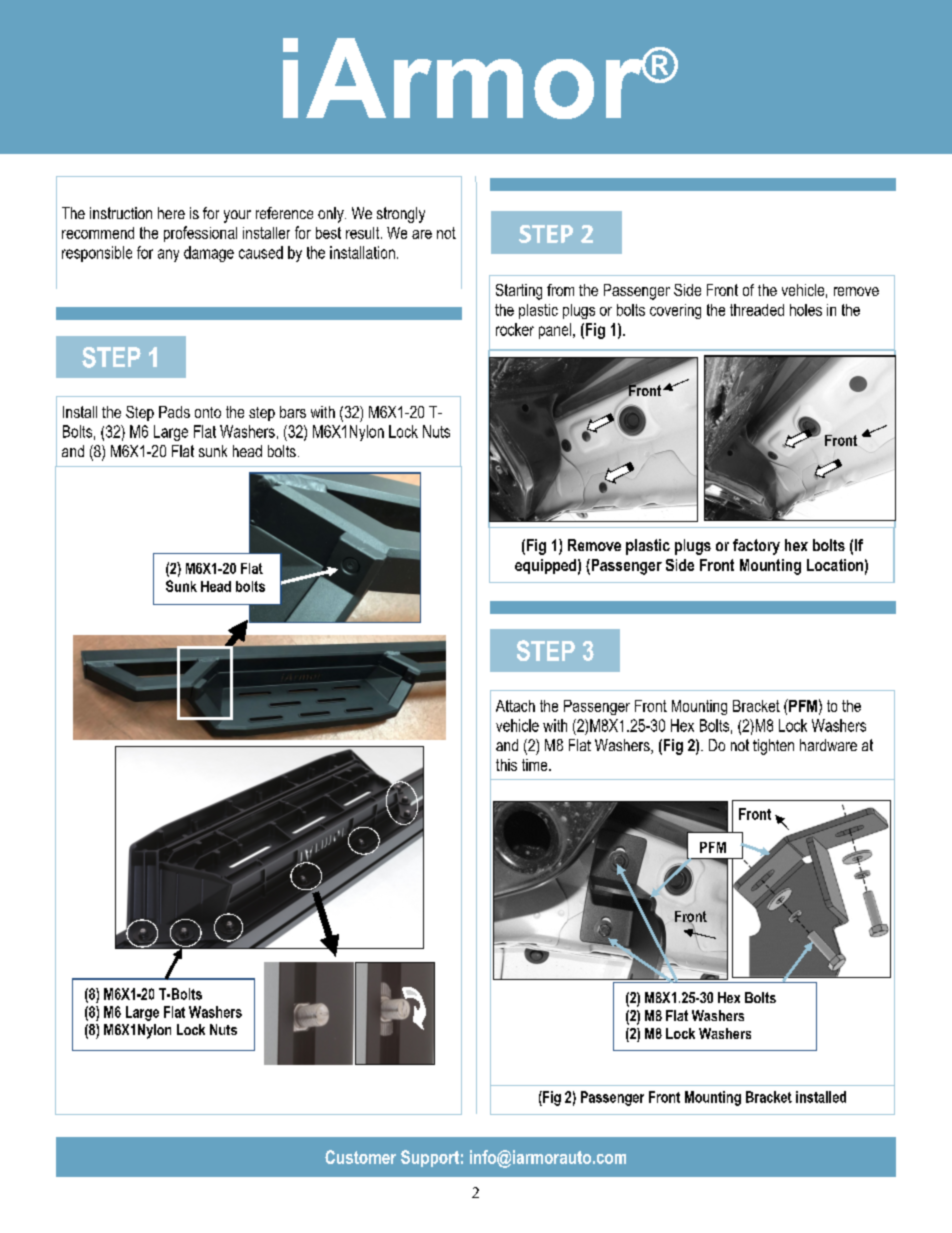  What do you see at coordinates (757, 310) in the document?
I see `threaded` at bounding box center [757, 310].
